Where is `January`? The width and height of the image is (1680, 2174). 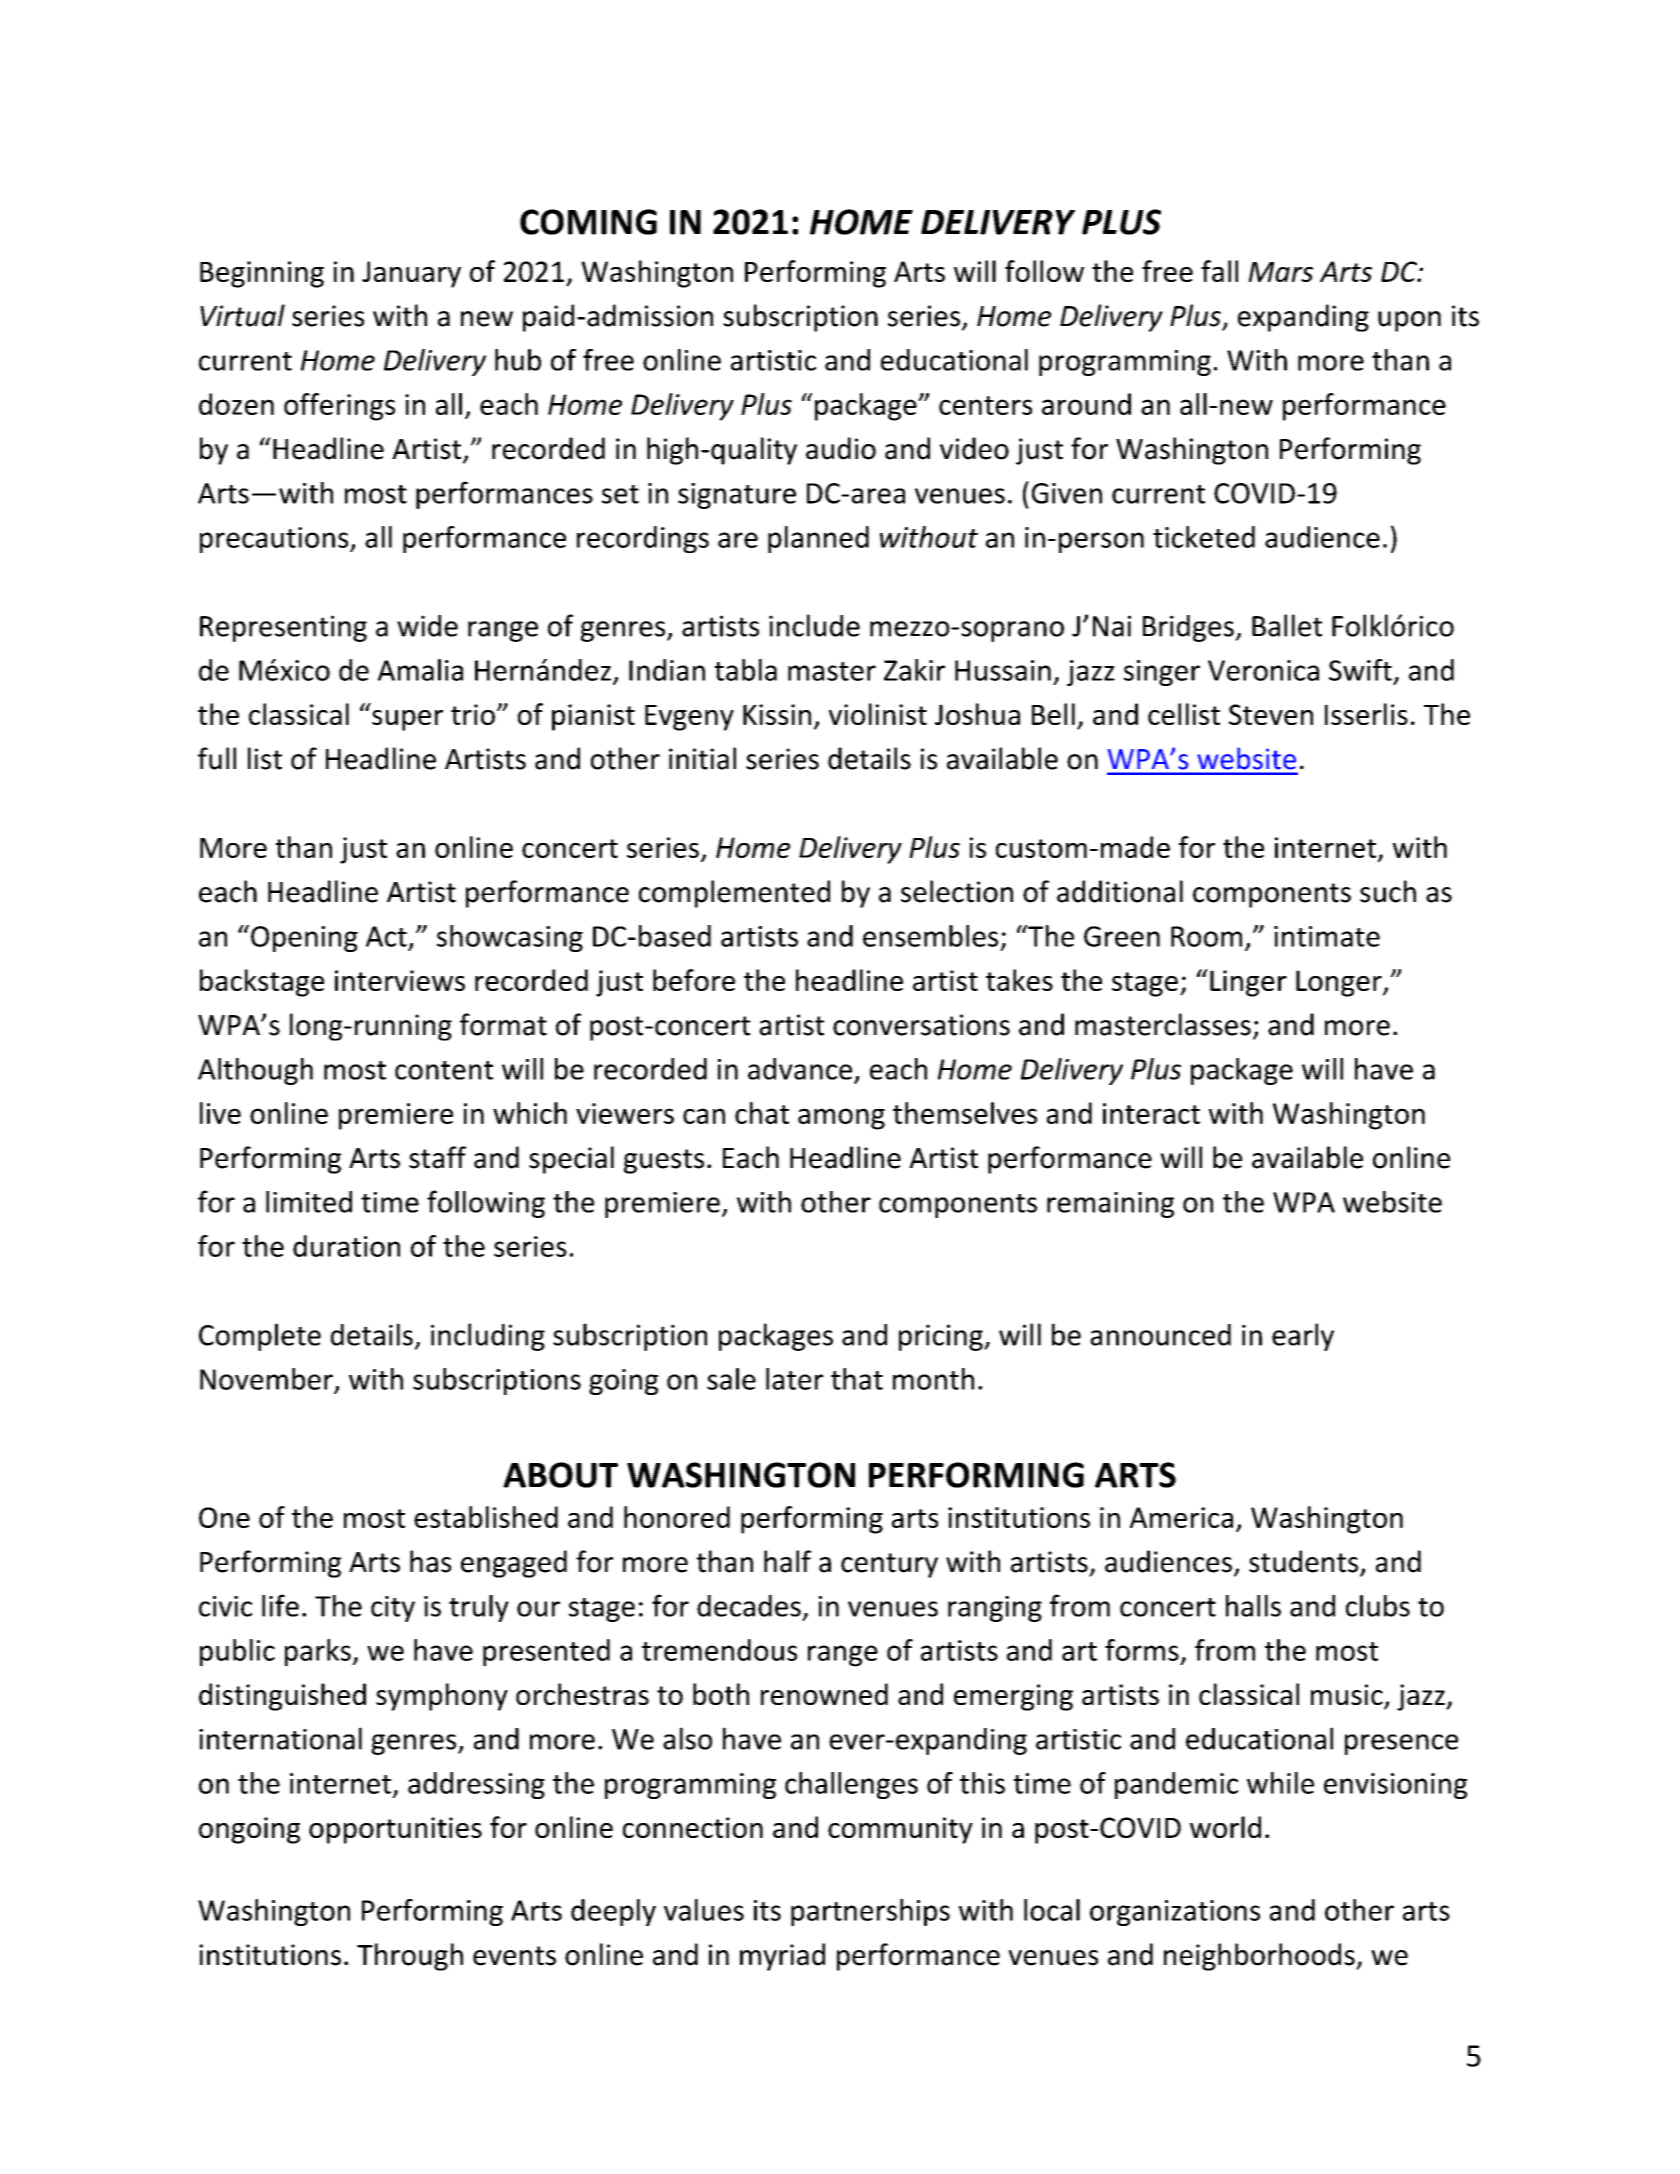
January is located at coordinates (411, 274).
